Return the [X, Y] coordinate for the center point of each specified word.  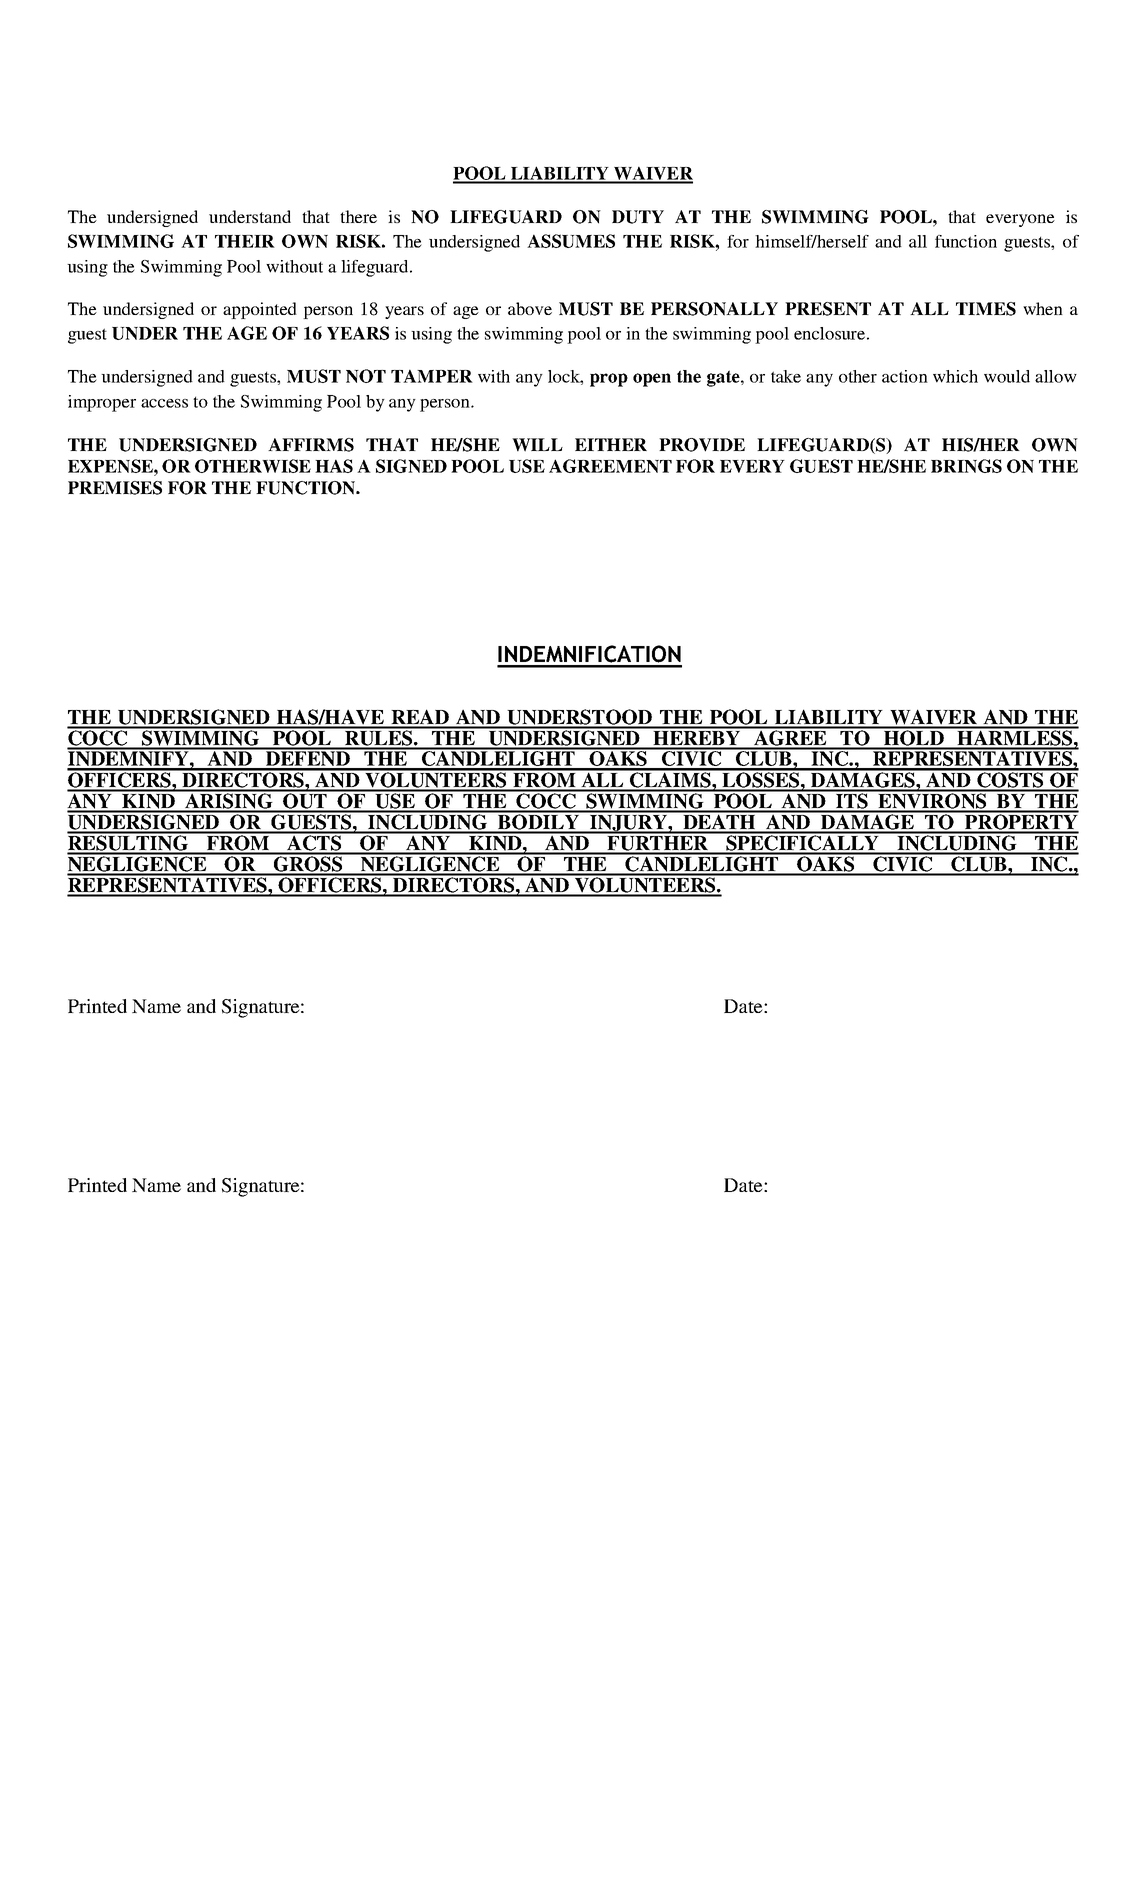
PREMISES [115, 488]
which [955, 376]
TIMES [986, 309]
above [530, 308]
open [652, 380]
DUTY [638, 217]
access [164, 403]
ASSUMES [571, 241]
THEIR [245, 241]
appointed [260, 310]
